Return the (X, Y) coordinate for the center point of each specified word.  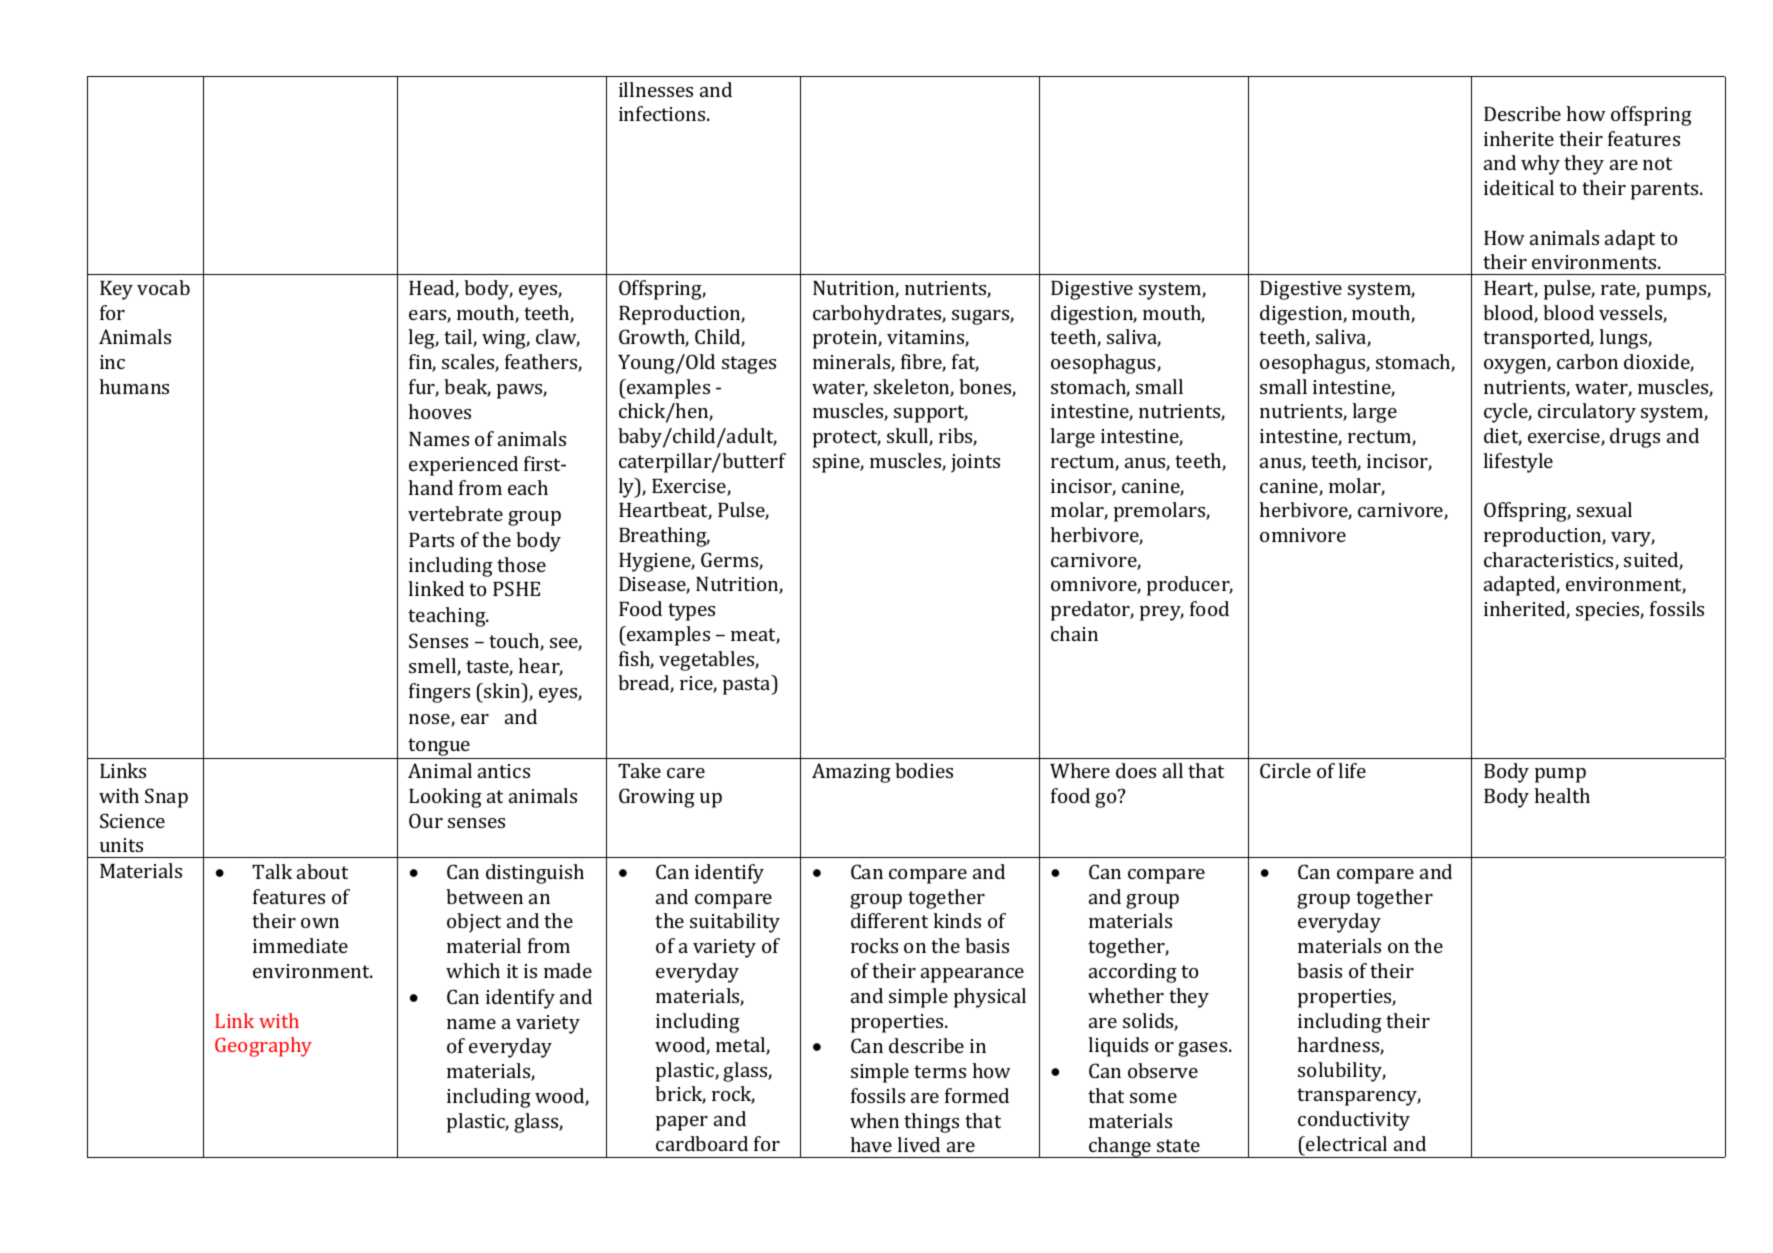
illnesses (656, 89)
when (874, 1120)
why (1540, 165)
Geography (263, 1047)
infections (663, 113)
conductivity (1354, 1121)
